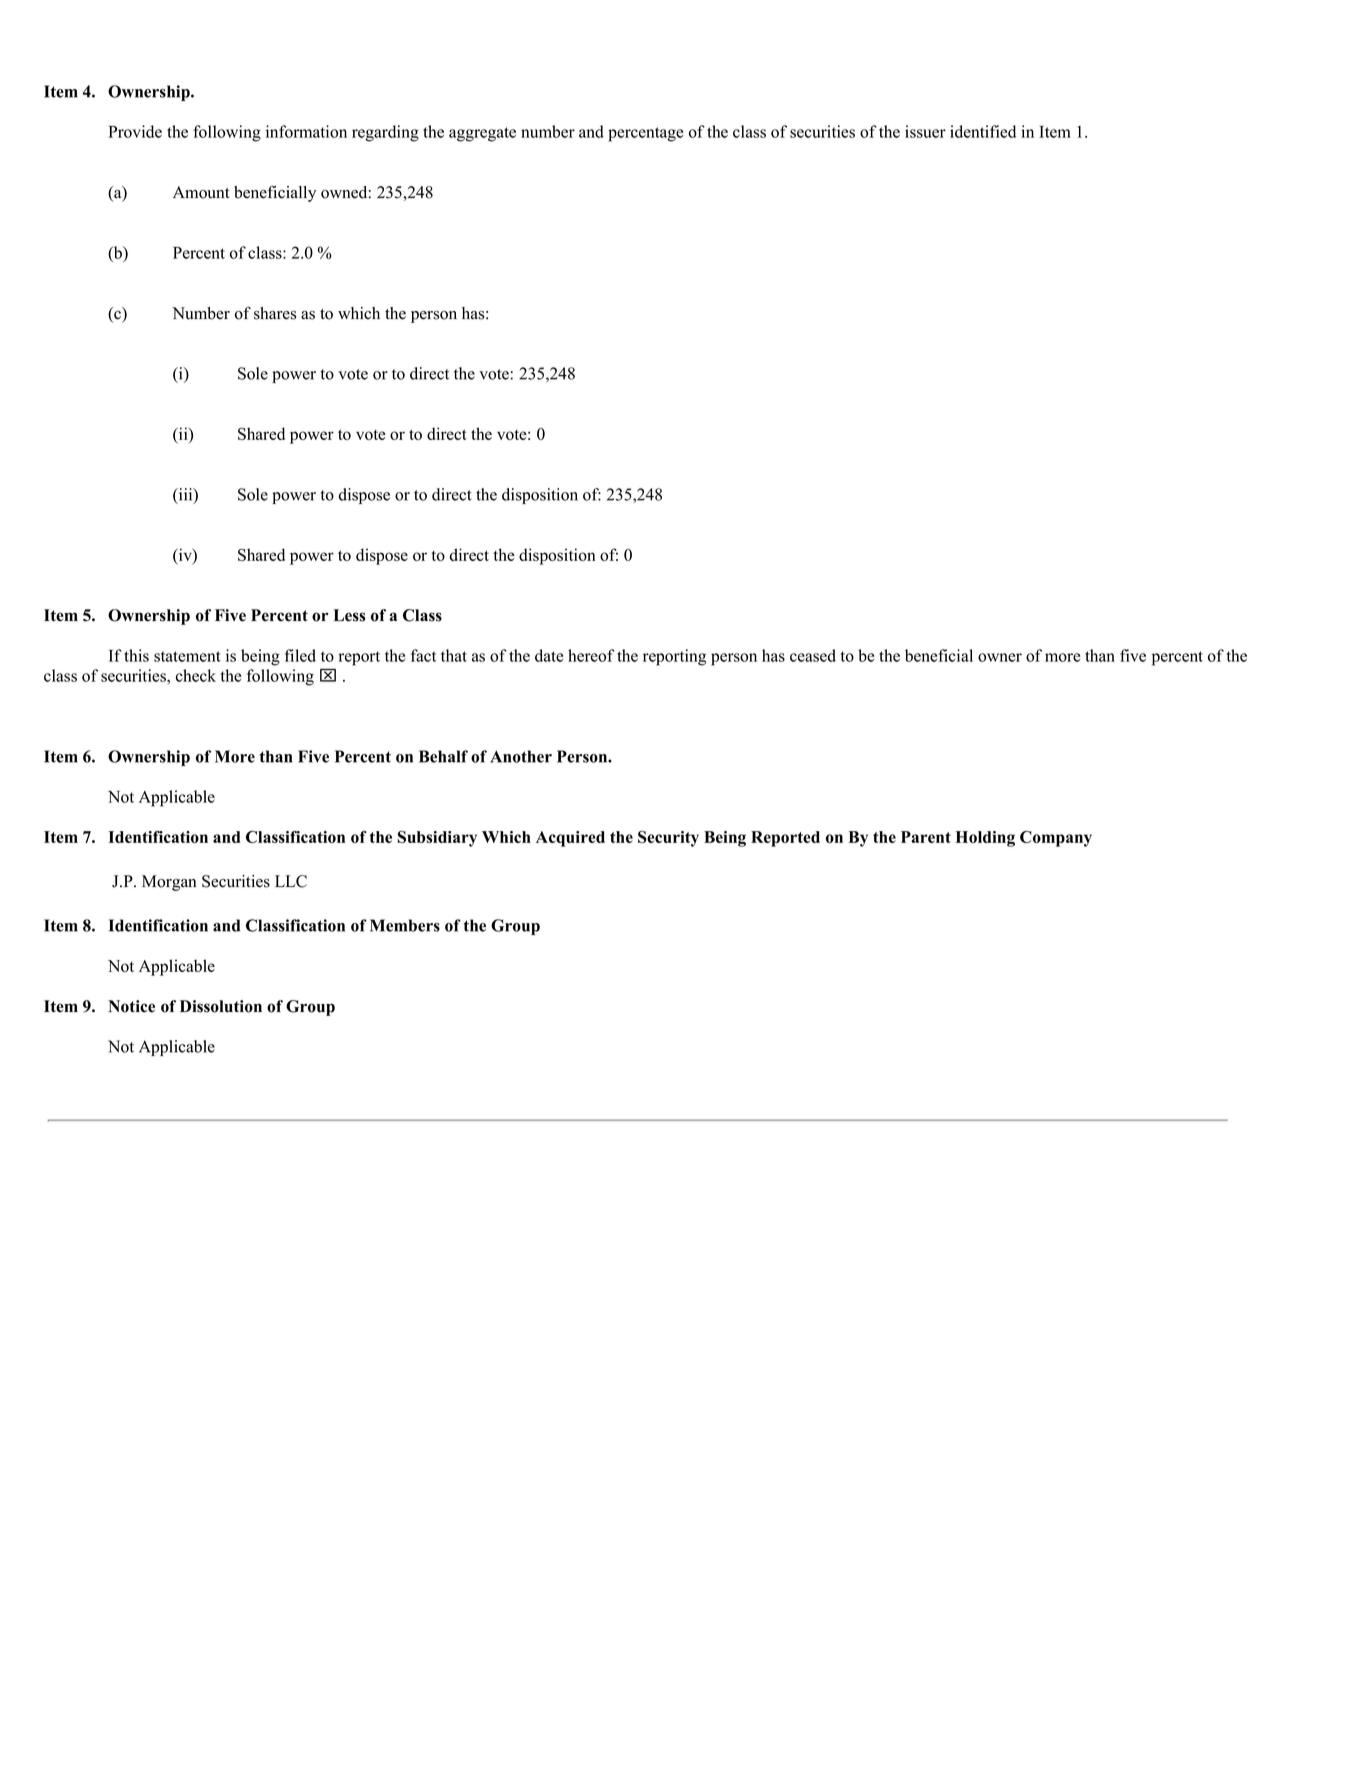 The width and height of the screenshot is (1370, 1773). I want to click on shares, so click(275, 313).
